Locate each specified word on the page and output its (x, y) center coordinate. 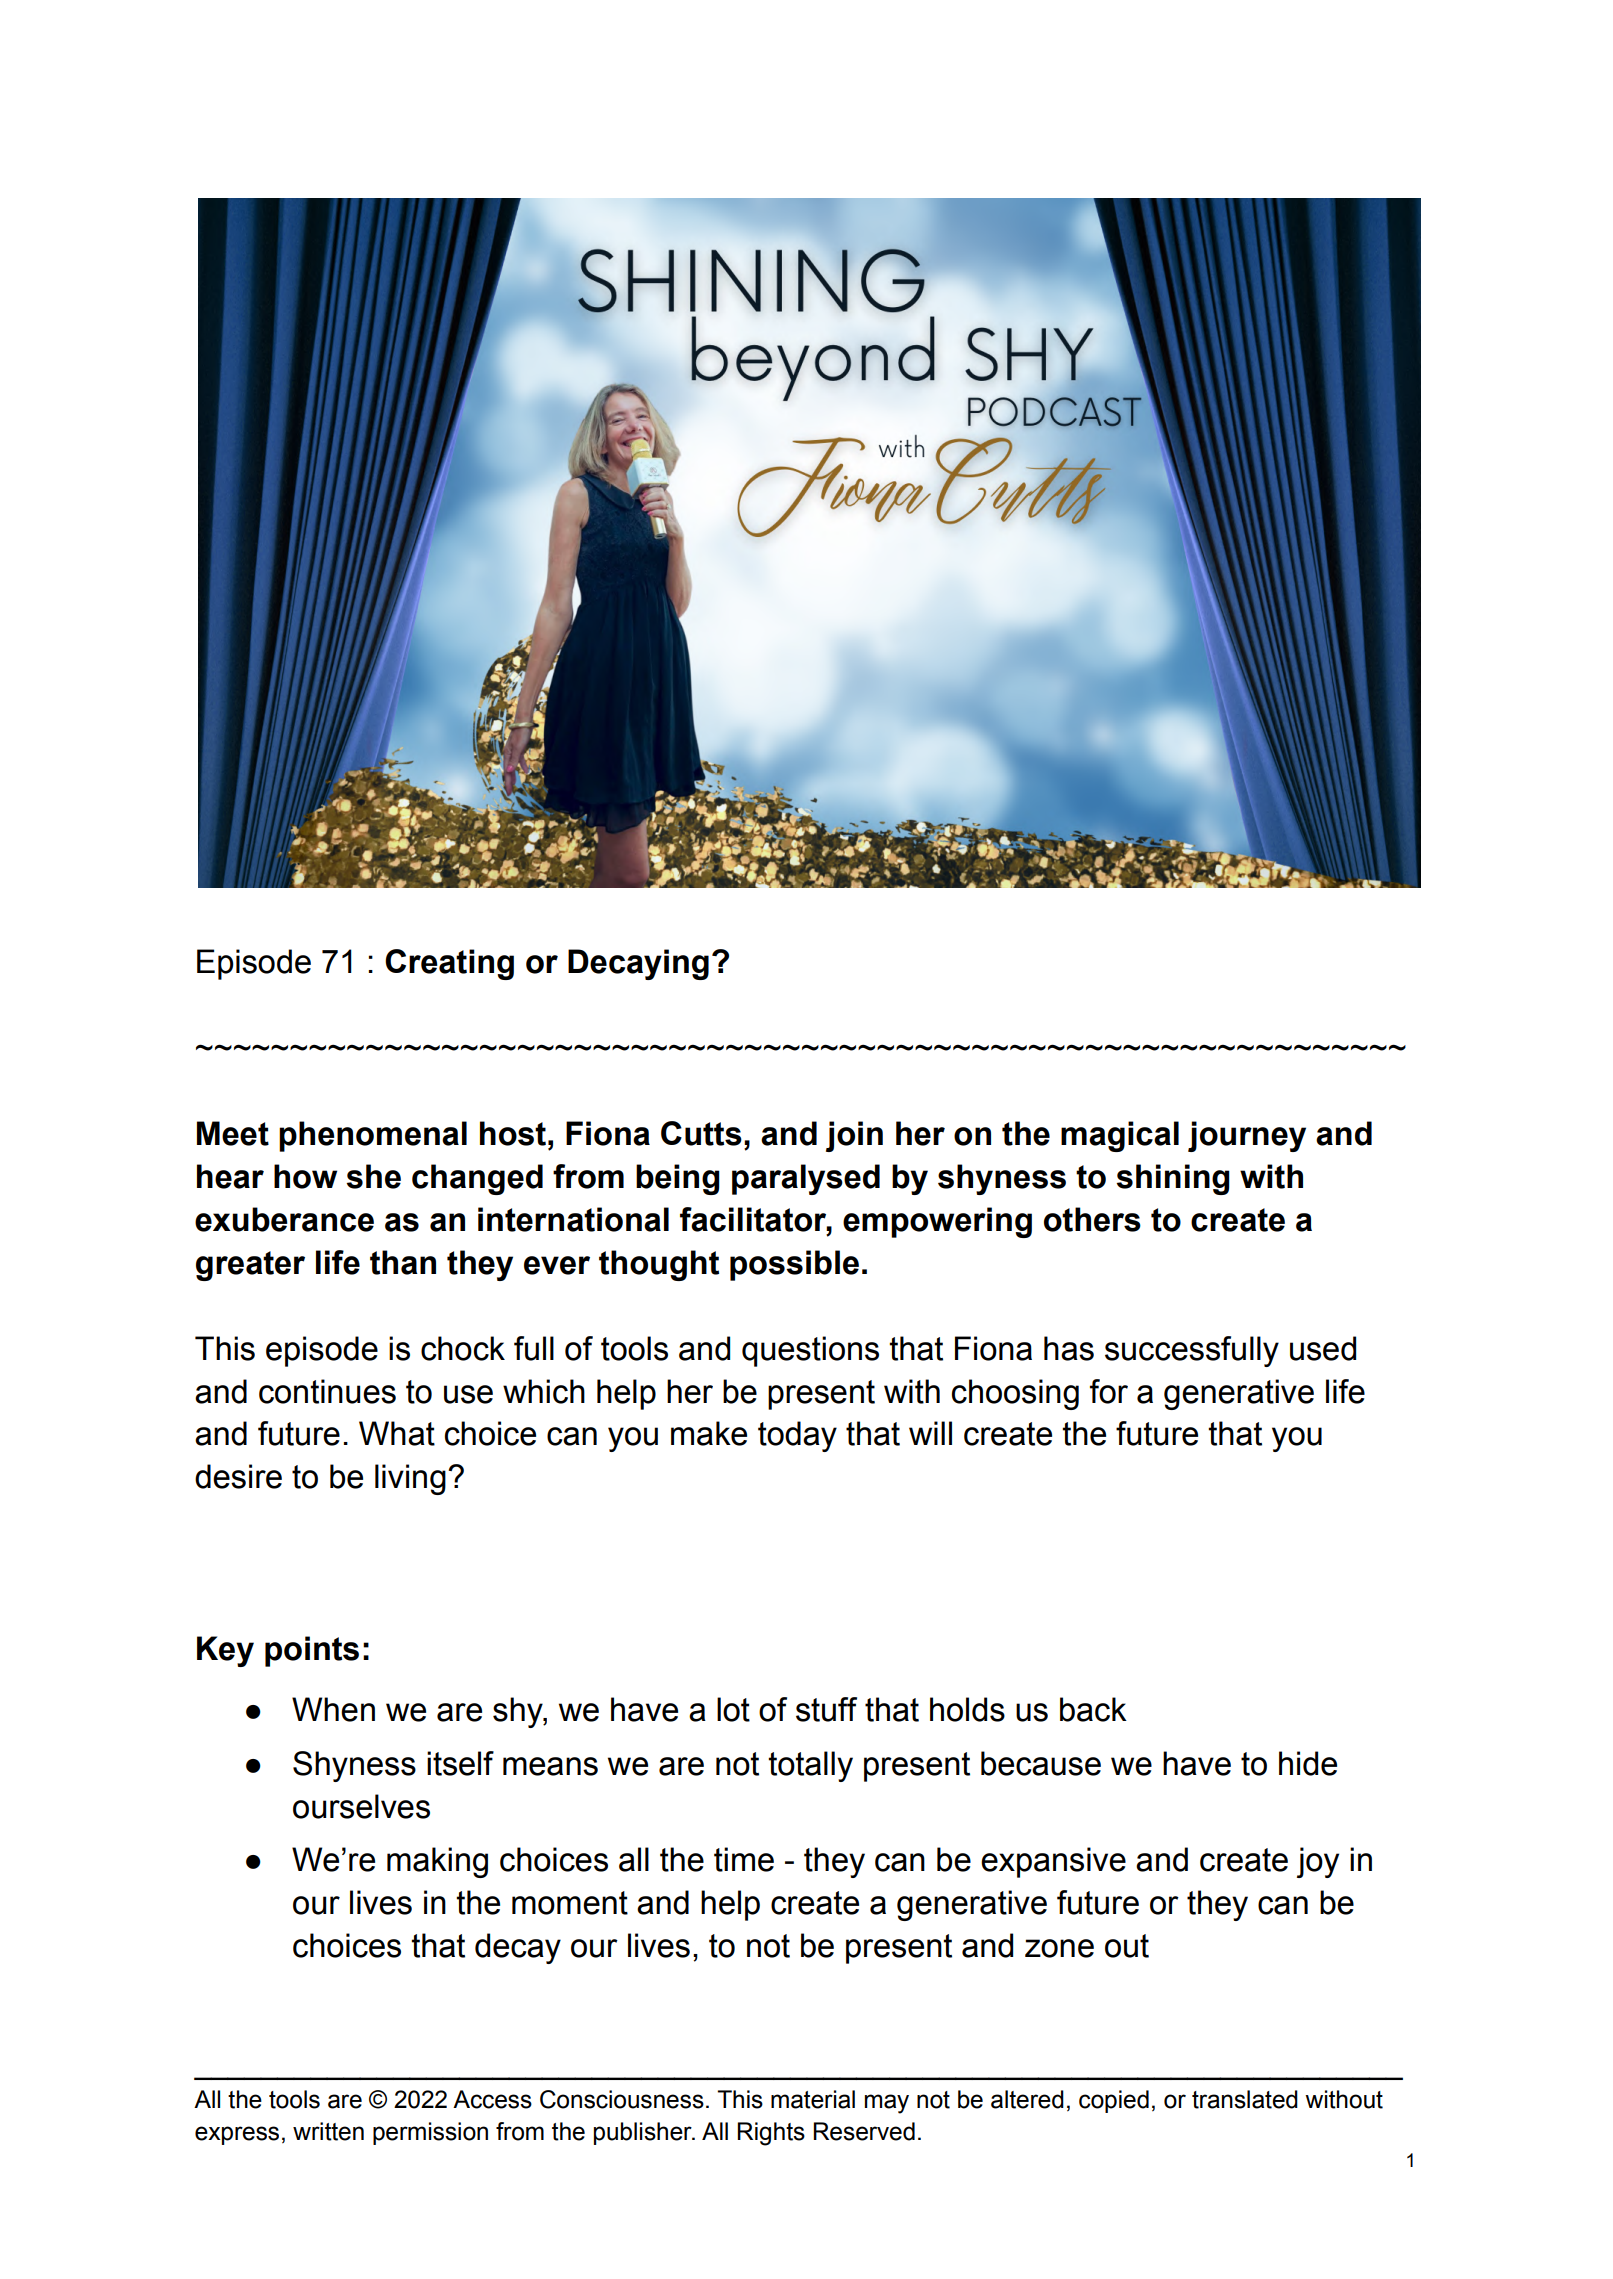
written (328, 2131)
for (1109, 1391)
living (410, 1479)
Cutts (701, 1133)
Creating (449, 964)
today (797, 1436)
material (813, 2099)
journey (1247, 1136)
